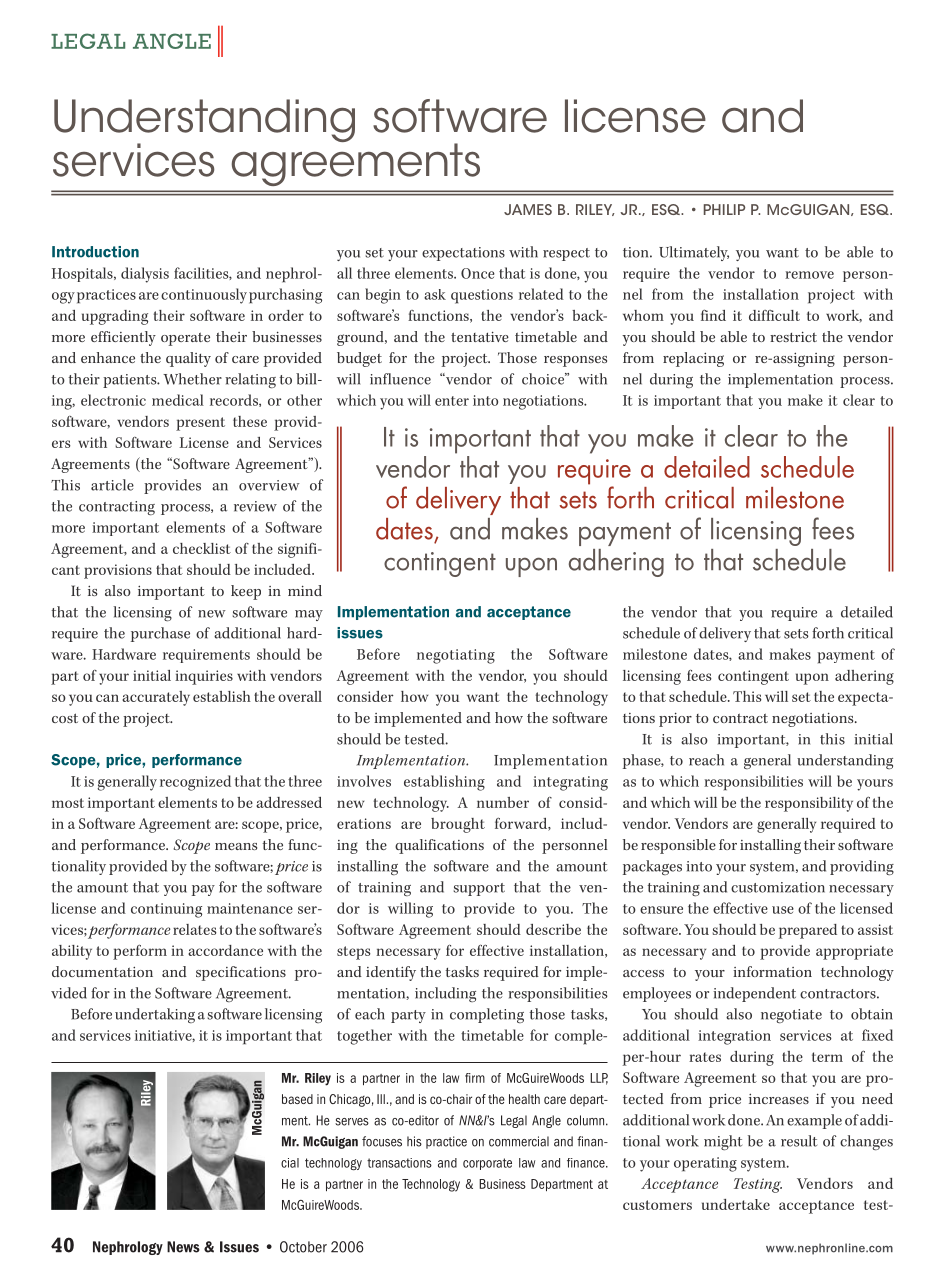 This image has width=952, height=1275. Describe the element at coordinates (809, 804) in the image. I see `responsibility` at that location.
